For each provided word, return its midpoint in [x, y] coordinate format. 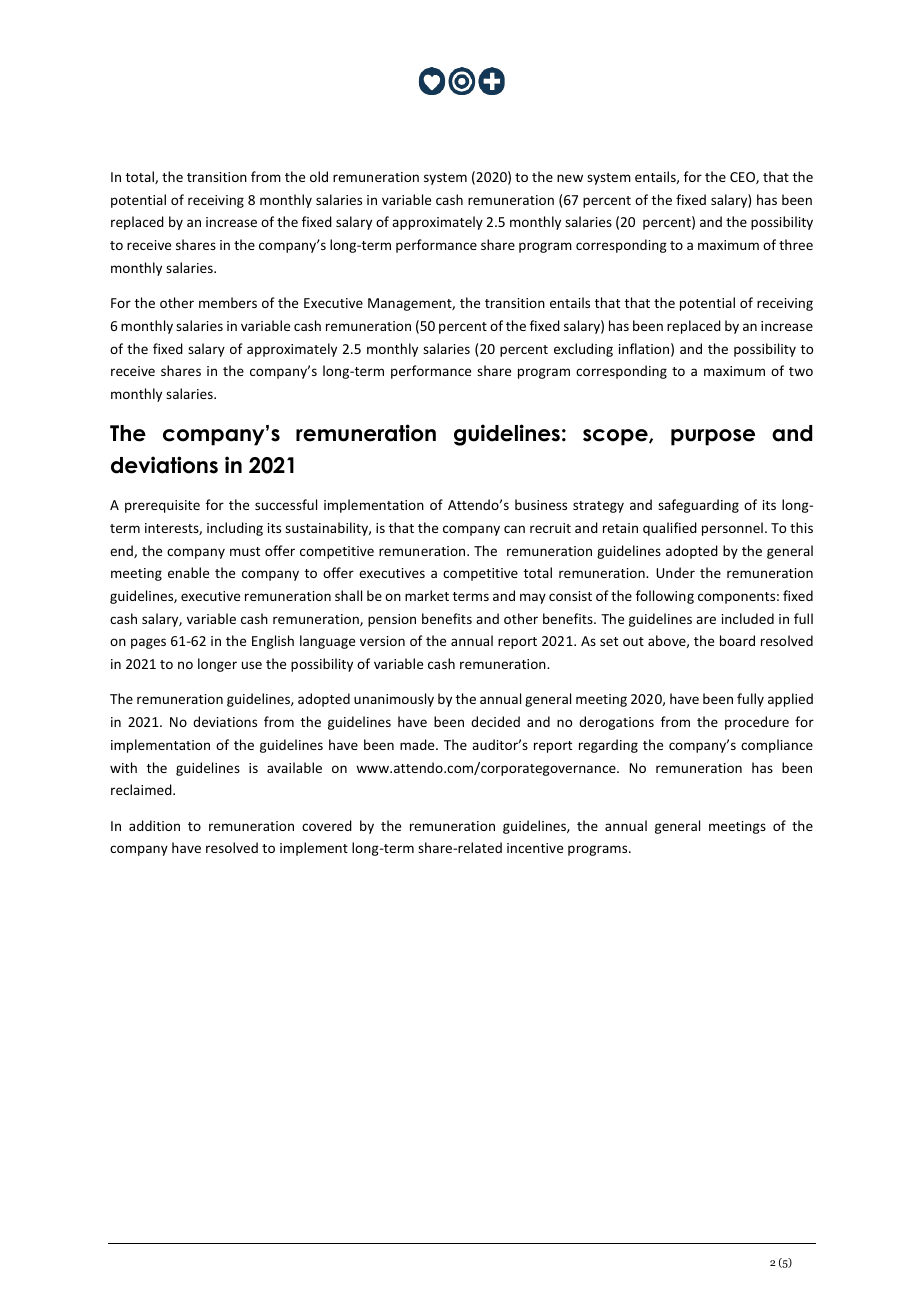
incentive [535, 848]
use [252, 665]
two [801, 371]
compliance [777, 746]
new [570, 178]
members [228, 302]
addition [154, 825]
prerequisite [162, 506]
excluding [583, 350]
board [737, 640]
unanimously [394, 700]
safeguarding [698, 506]
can [514, 529]
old [319, 176]
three [796, 244]
